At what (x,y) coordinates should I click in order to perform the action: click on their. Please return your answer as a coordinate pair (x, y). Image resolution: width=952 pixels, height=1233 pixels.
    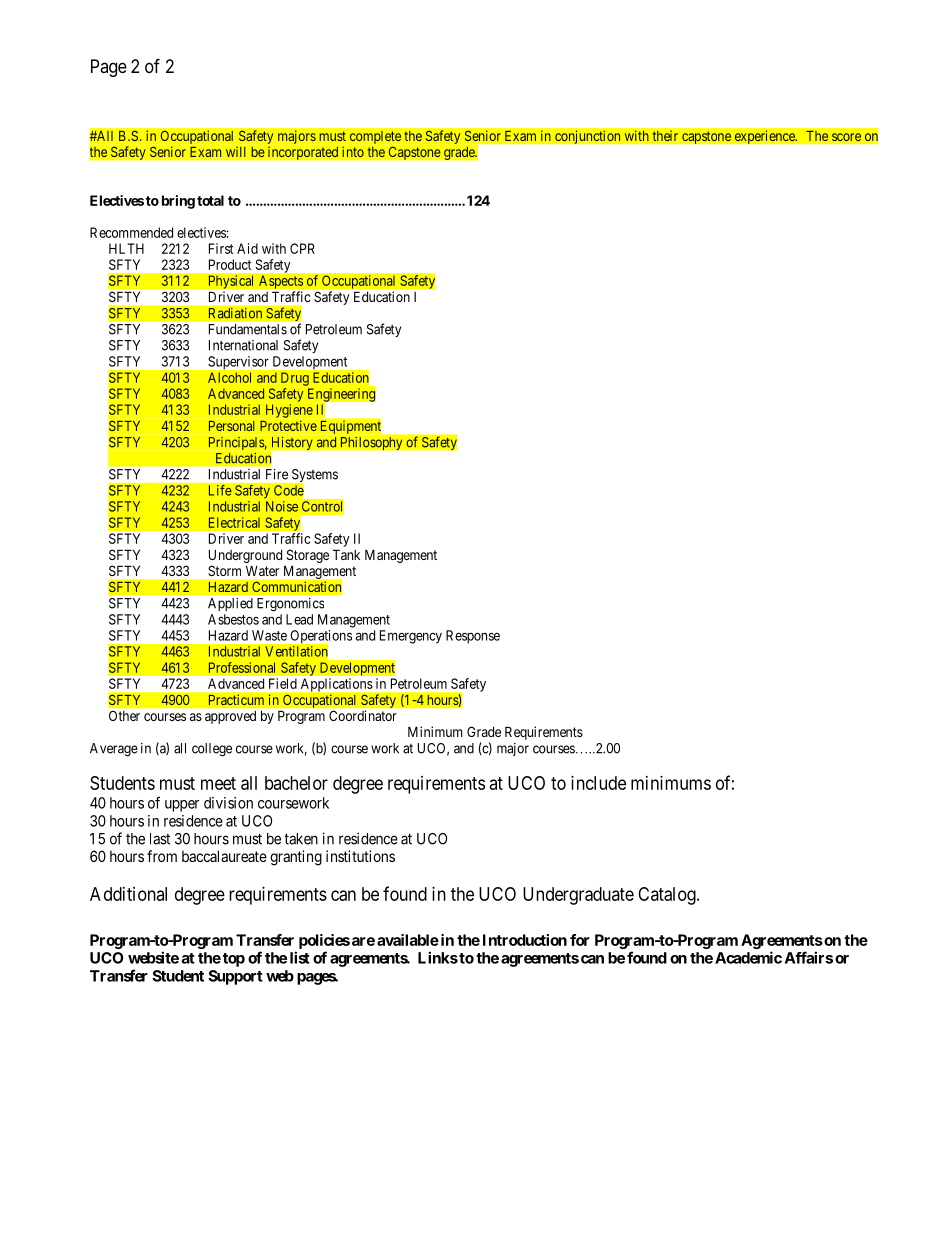
    Looking at the image, I should click on (665, 136).
